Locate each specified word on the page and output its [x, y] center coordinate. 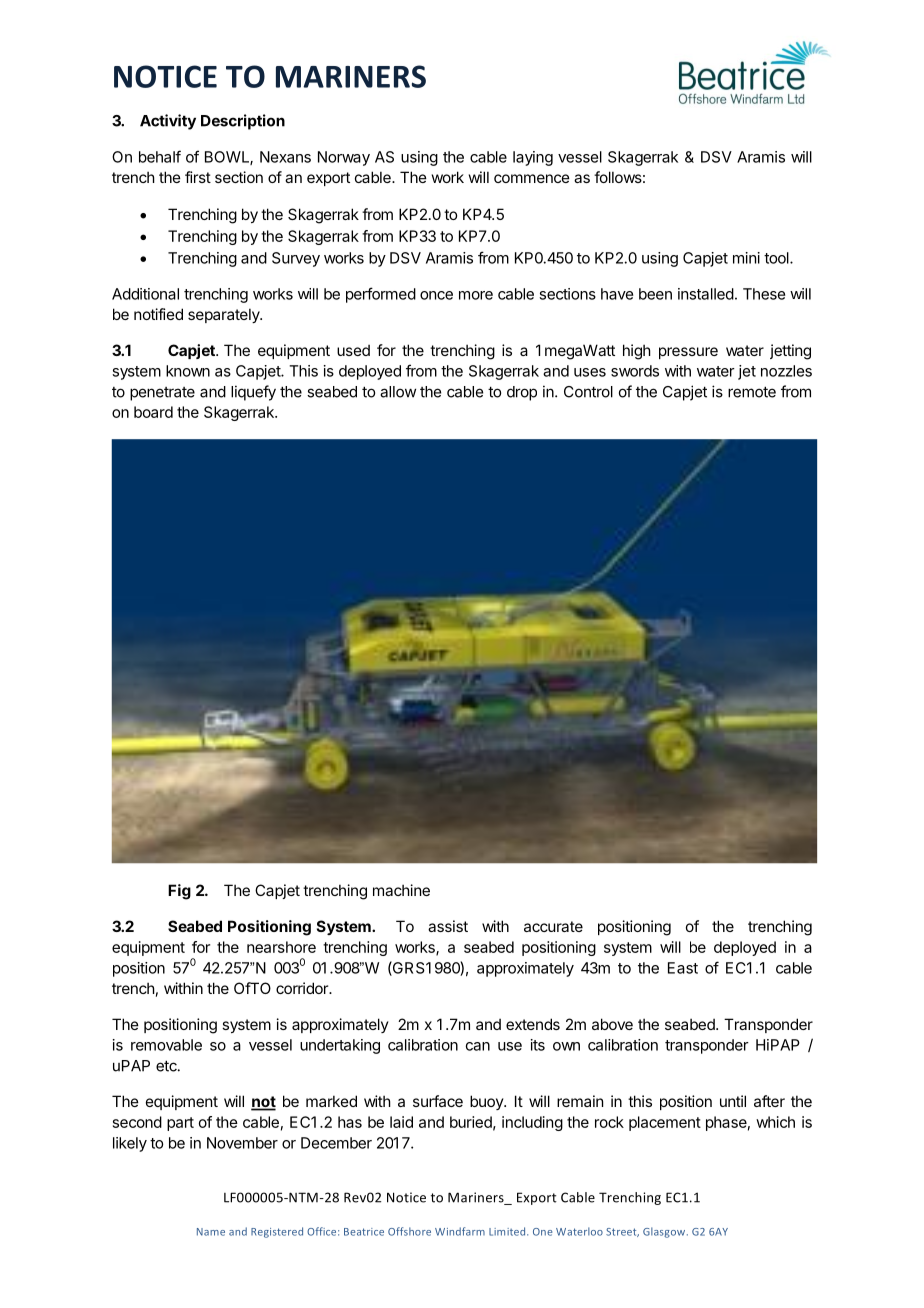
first [198, 177]
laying [533, 158]
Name [211, 1232]
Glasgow [665, 1232]
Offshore [409, 1231]
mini [746, 258]
